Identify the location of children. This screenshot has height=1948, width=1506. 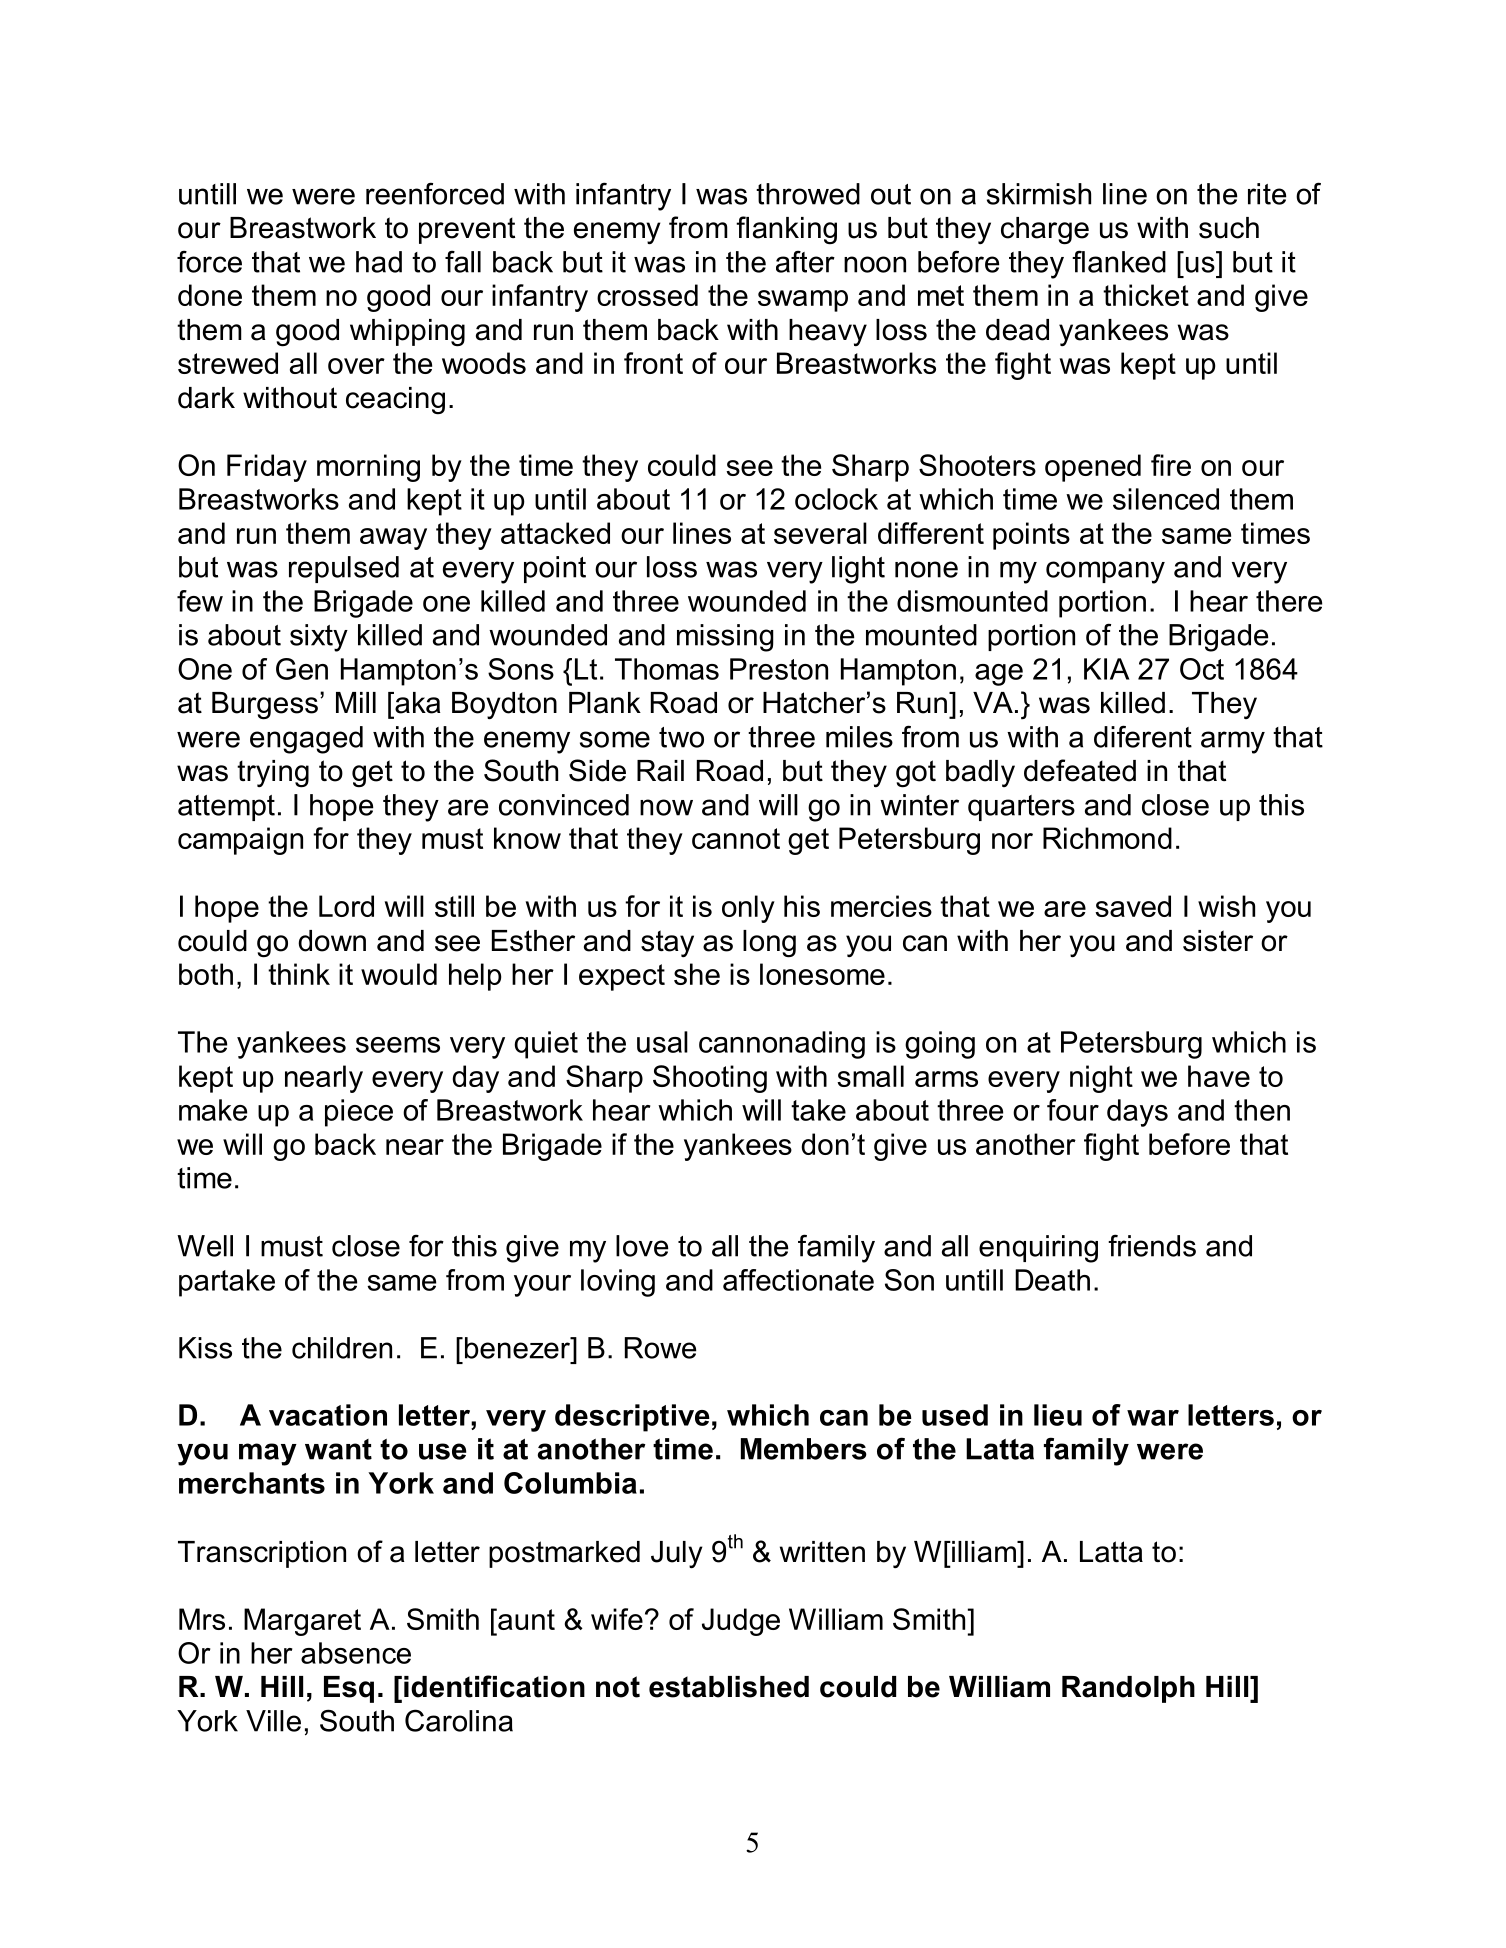
(342, 1348).
